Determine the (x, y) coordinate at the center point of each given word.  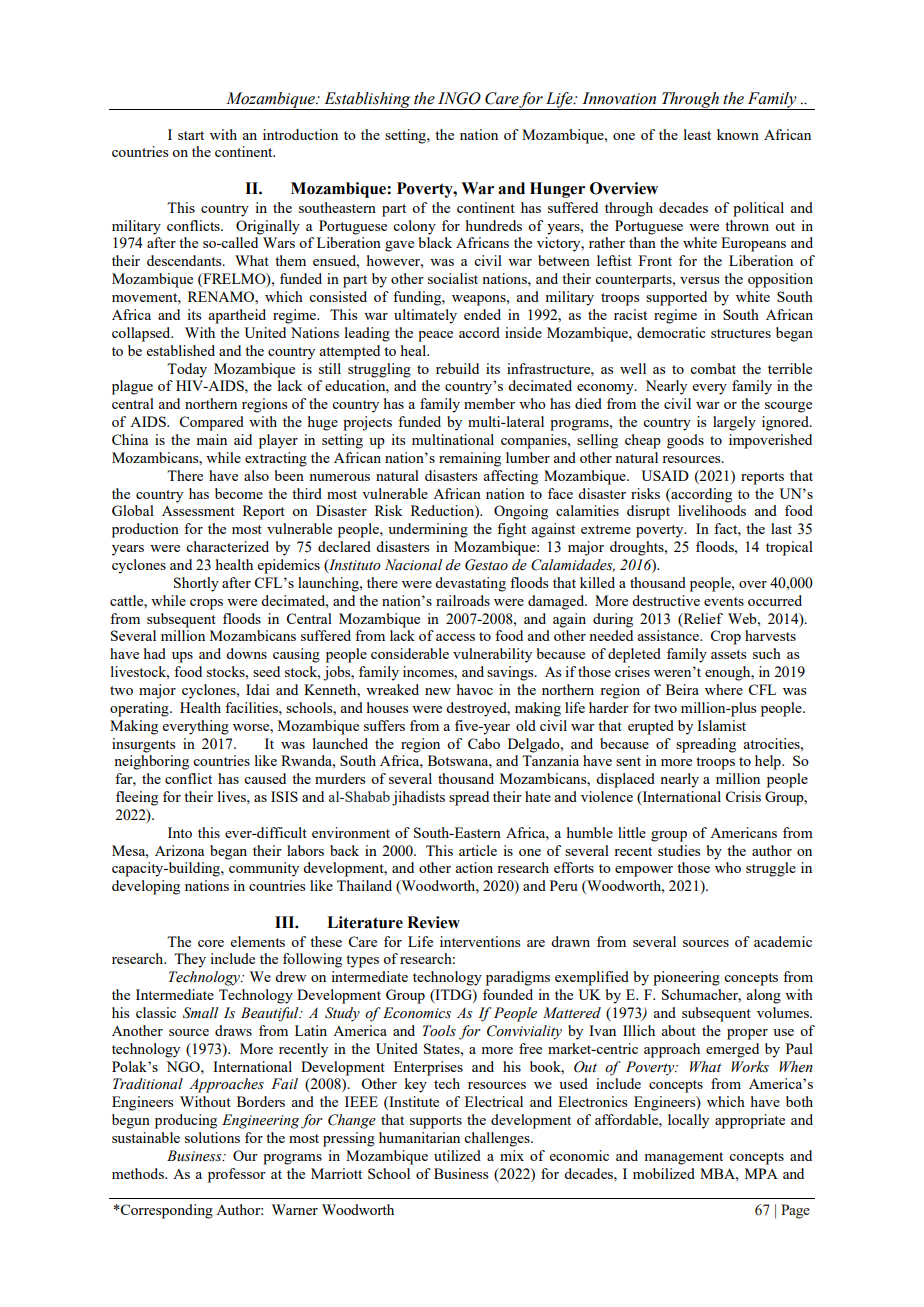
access (455, 637)
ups (182, 657)
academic (783, 941)
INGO (459, 98)
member (489, 403)
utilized (457, 1155)
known (738, 134)
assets (728, 654)
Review (433, 922)
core (211, 943)
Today (187, 370)
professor (237, 1175)
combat (713, 368)
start (191, 135)
